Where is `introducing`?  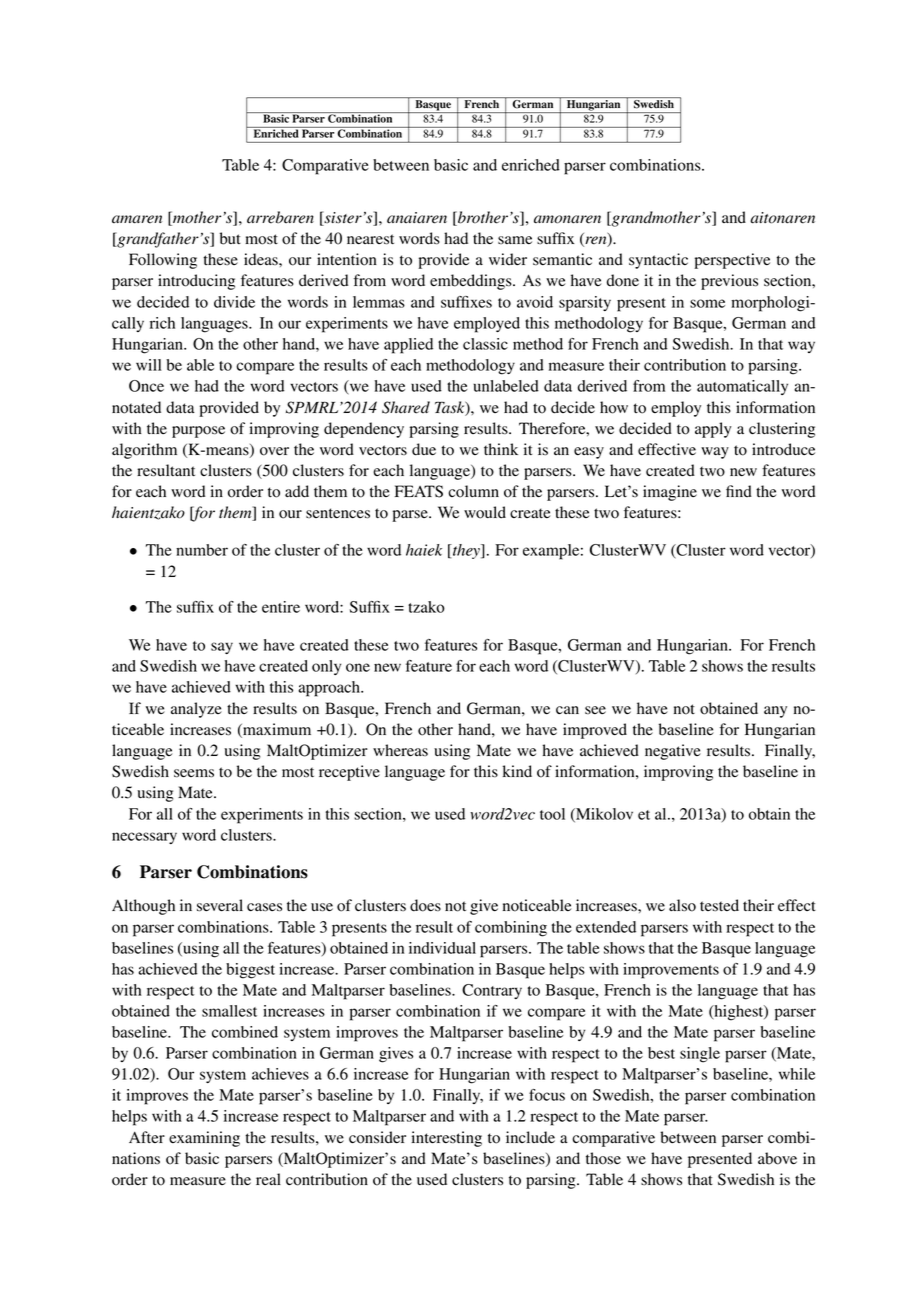 introducing is located at coordinates (196, 282).
